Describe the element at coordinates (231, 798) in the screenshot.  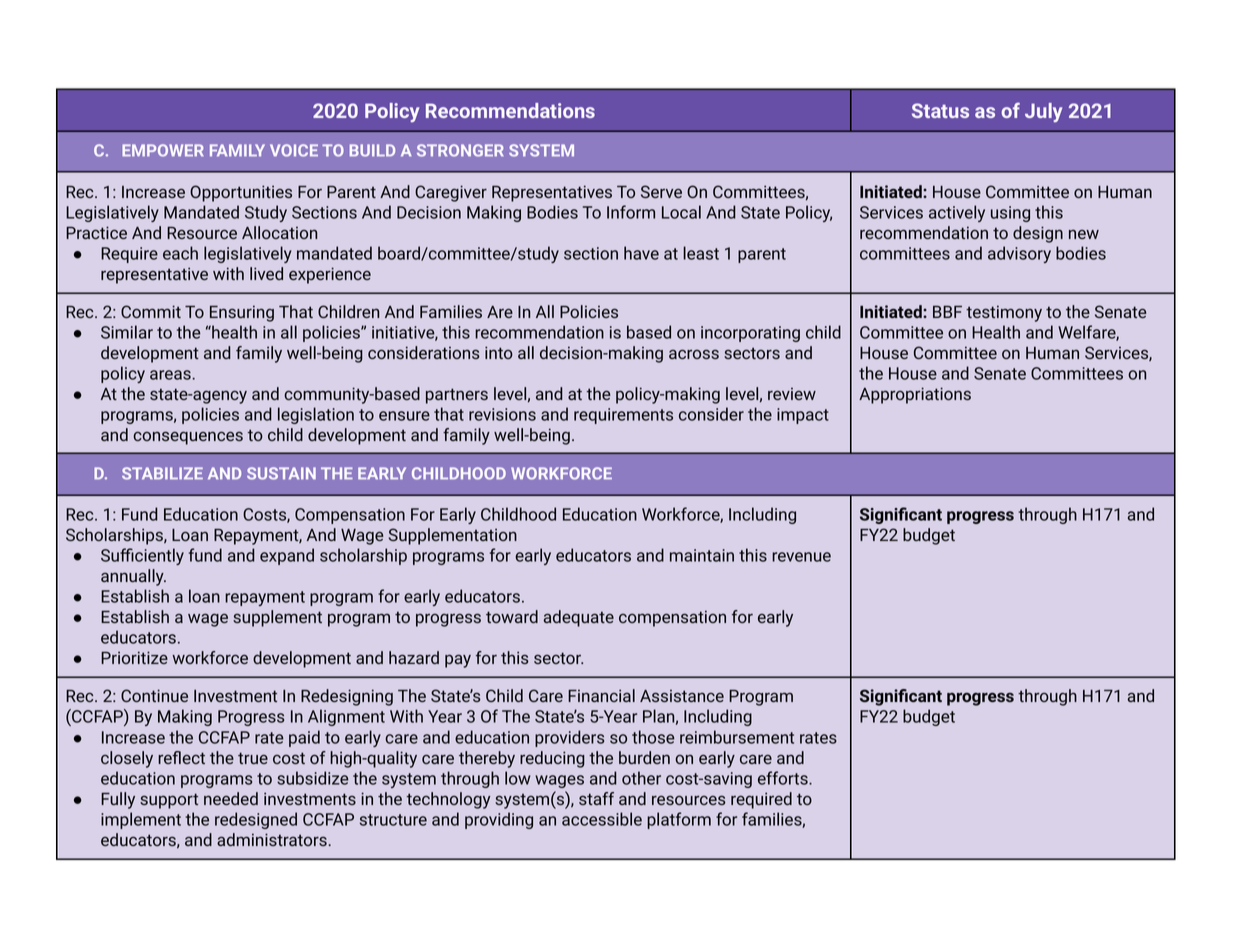
I see `needed` at that location.
